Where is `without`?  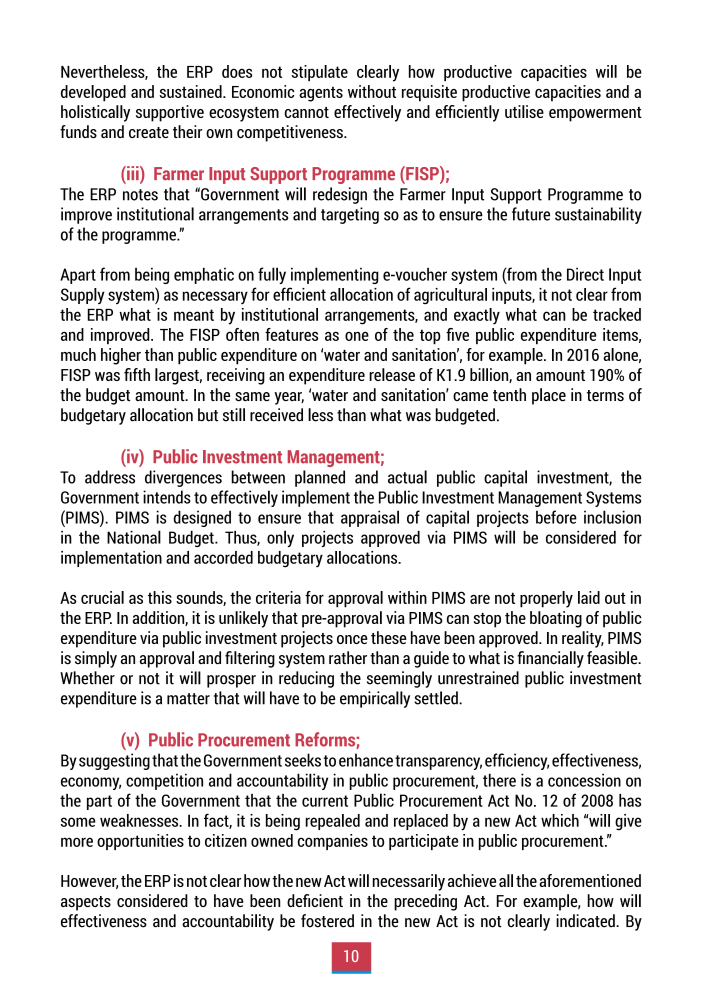 without is located at coordinates (372, 91).
